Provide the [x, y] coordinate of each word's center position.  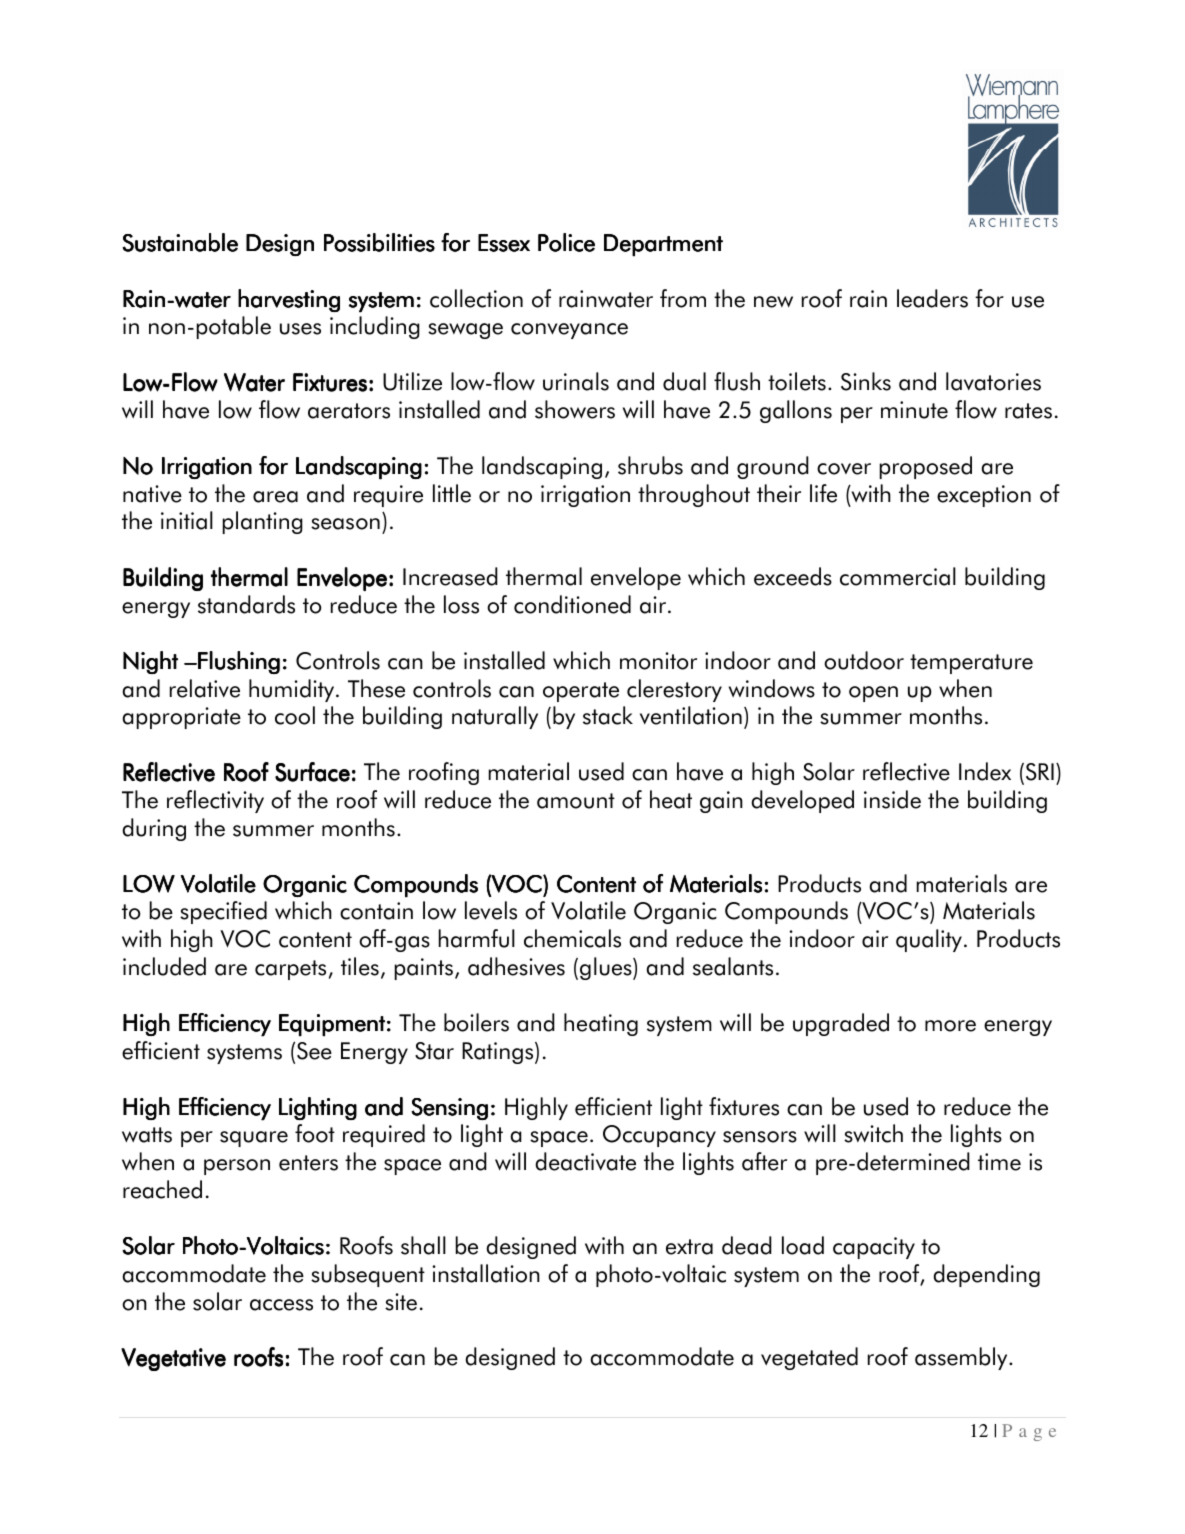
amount [576, 801]
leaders [932, 298]
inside [892, 799]
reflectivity [215, 801]
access [281, 1305]
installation [486, 1273]
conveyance [569, 331]
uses [300, 329]
